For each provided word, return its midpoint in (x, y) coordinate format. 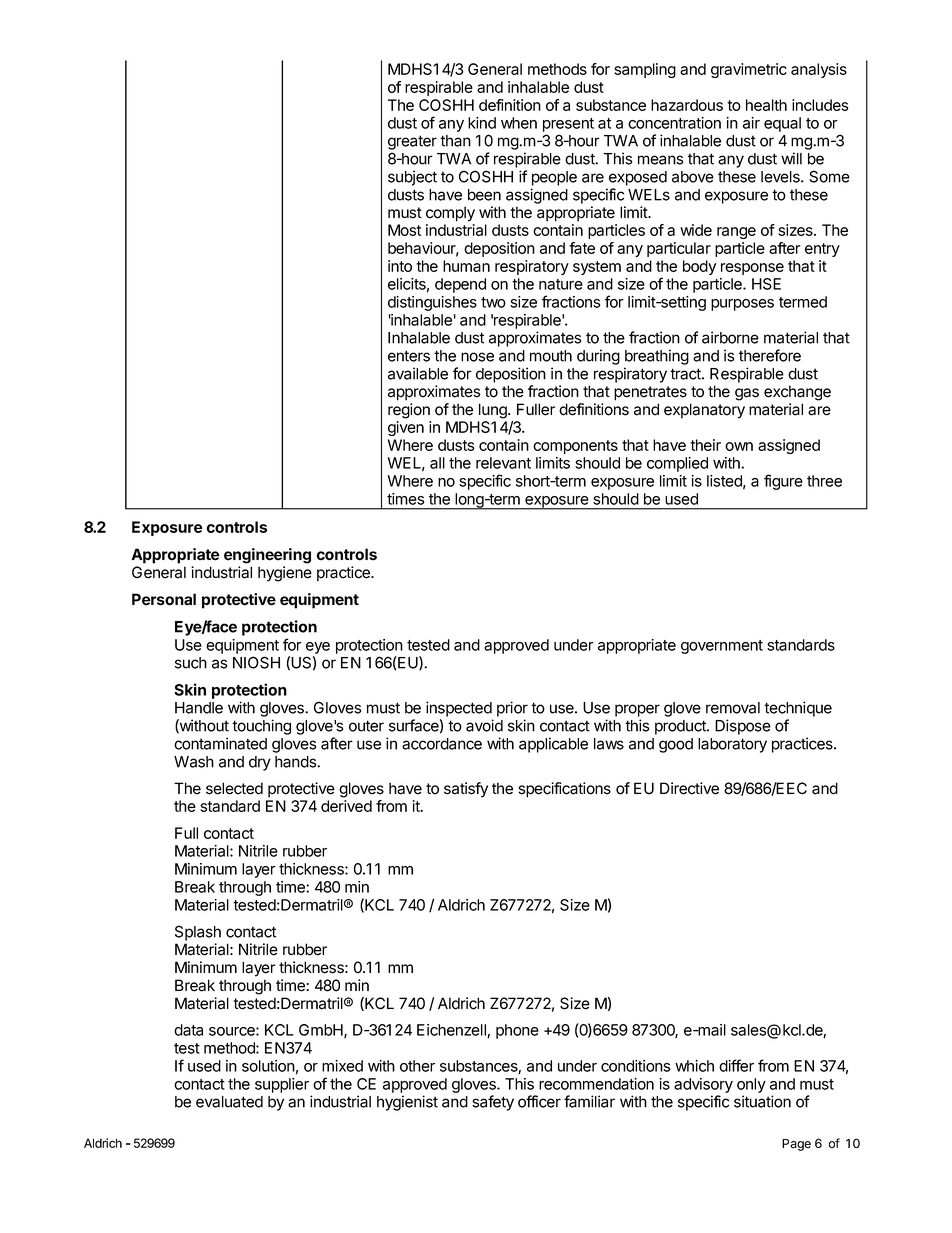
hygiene (285, 574)
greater (412, 142)
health (766, 105)
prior (512, 709)
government (722, 647)
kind (482, 123)
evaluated (229, 1102)
